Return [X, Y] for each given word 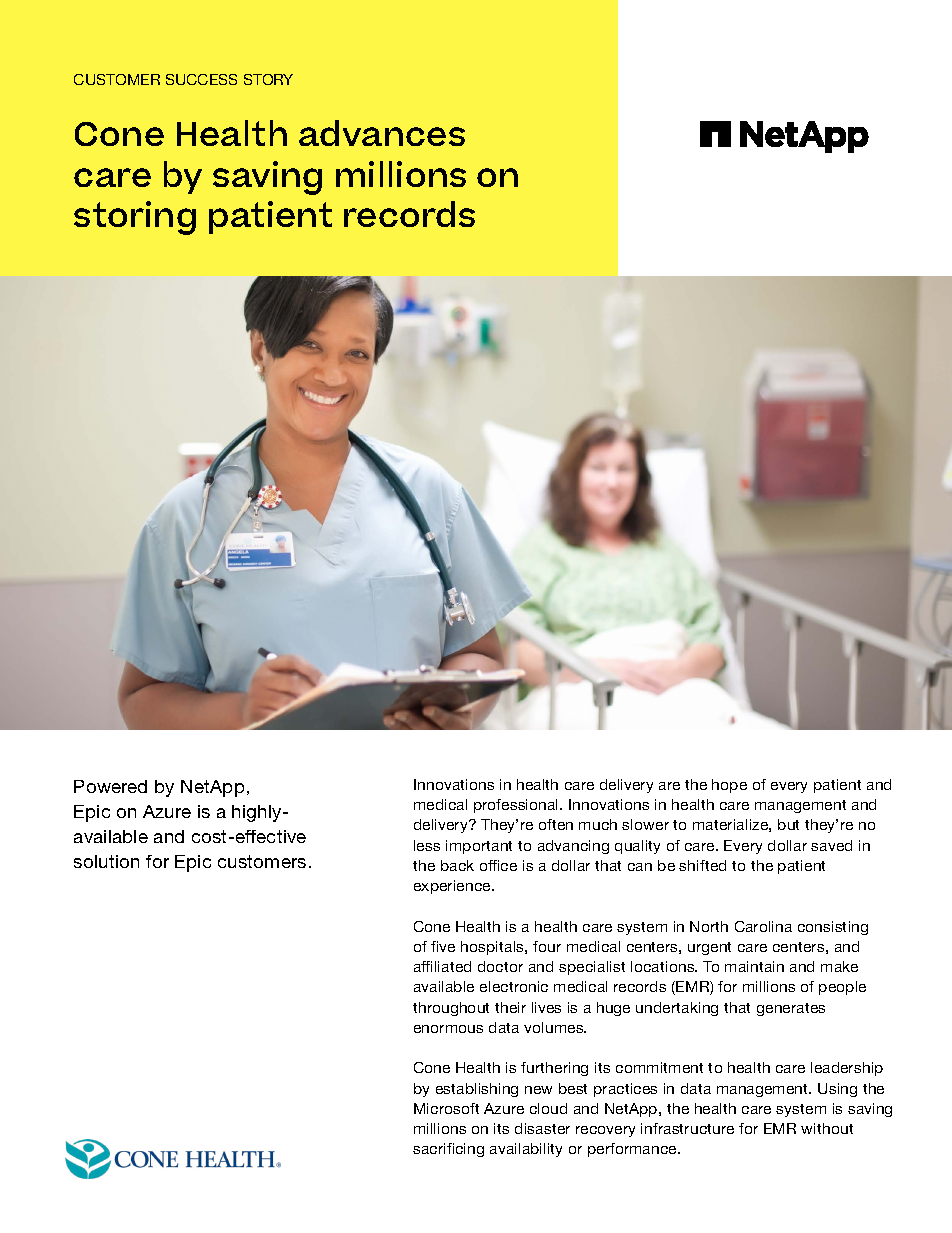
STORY [268, 79]
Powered [110, 786]
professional [517, 806]
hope [729, 786]
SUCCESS [201, 79]
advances [382, 133]
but [788, 824]
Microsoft [446, 1108]
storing [135, 218]
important [479, 847]
